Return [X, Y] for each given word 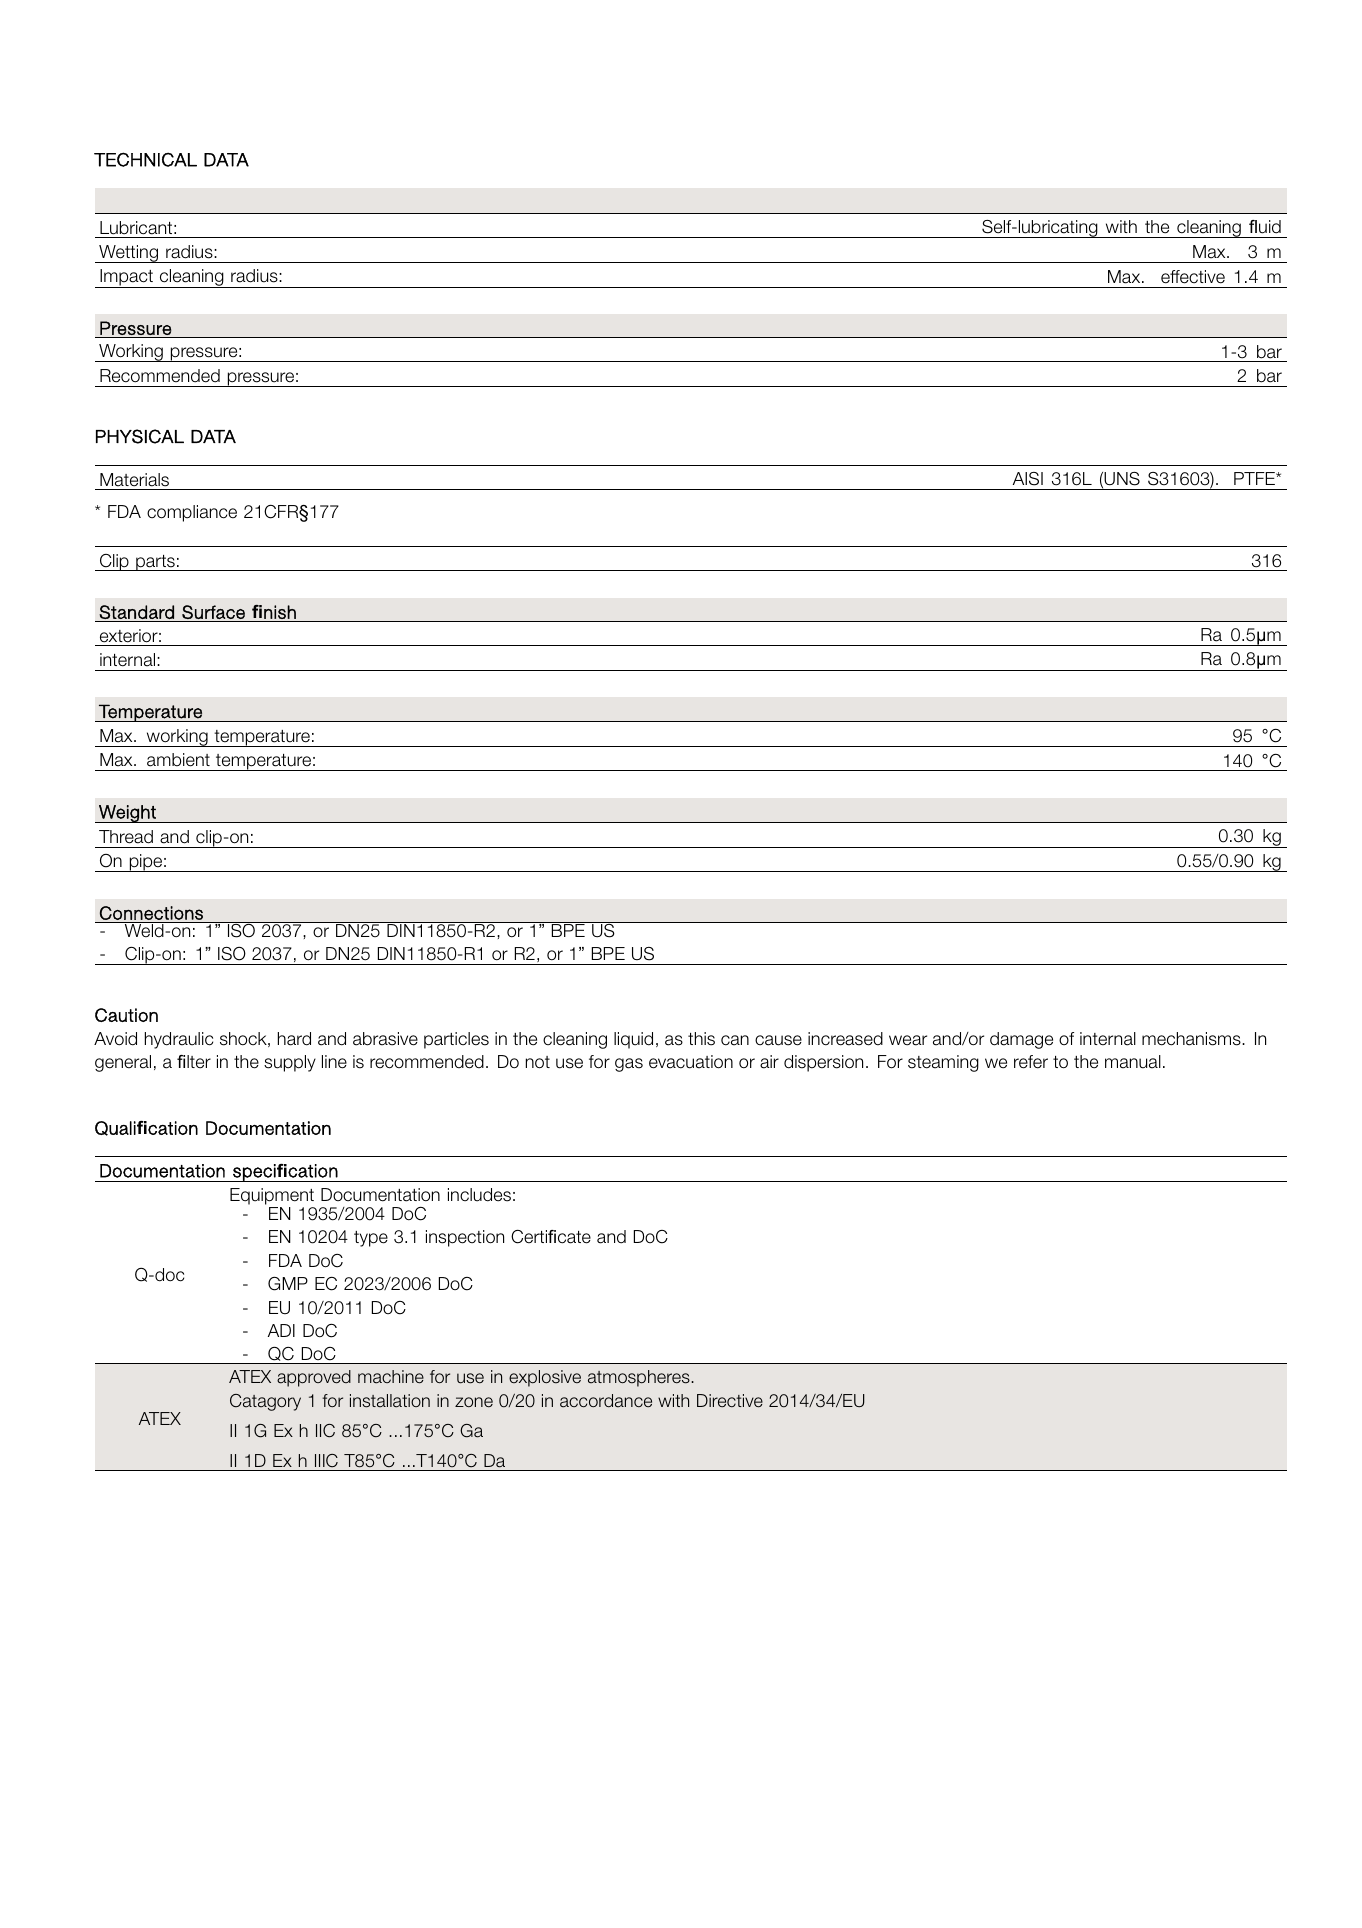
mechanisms [1192, 1039]
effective [1193, 277]
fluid [1265, 227]
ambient [178, 760]
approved [314, 1378]
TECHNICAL [145, 159]
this [701, 1039]
